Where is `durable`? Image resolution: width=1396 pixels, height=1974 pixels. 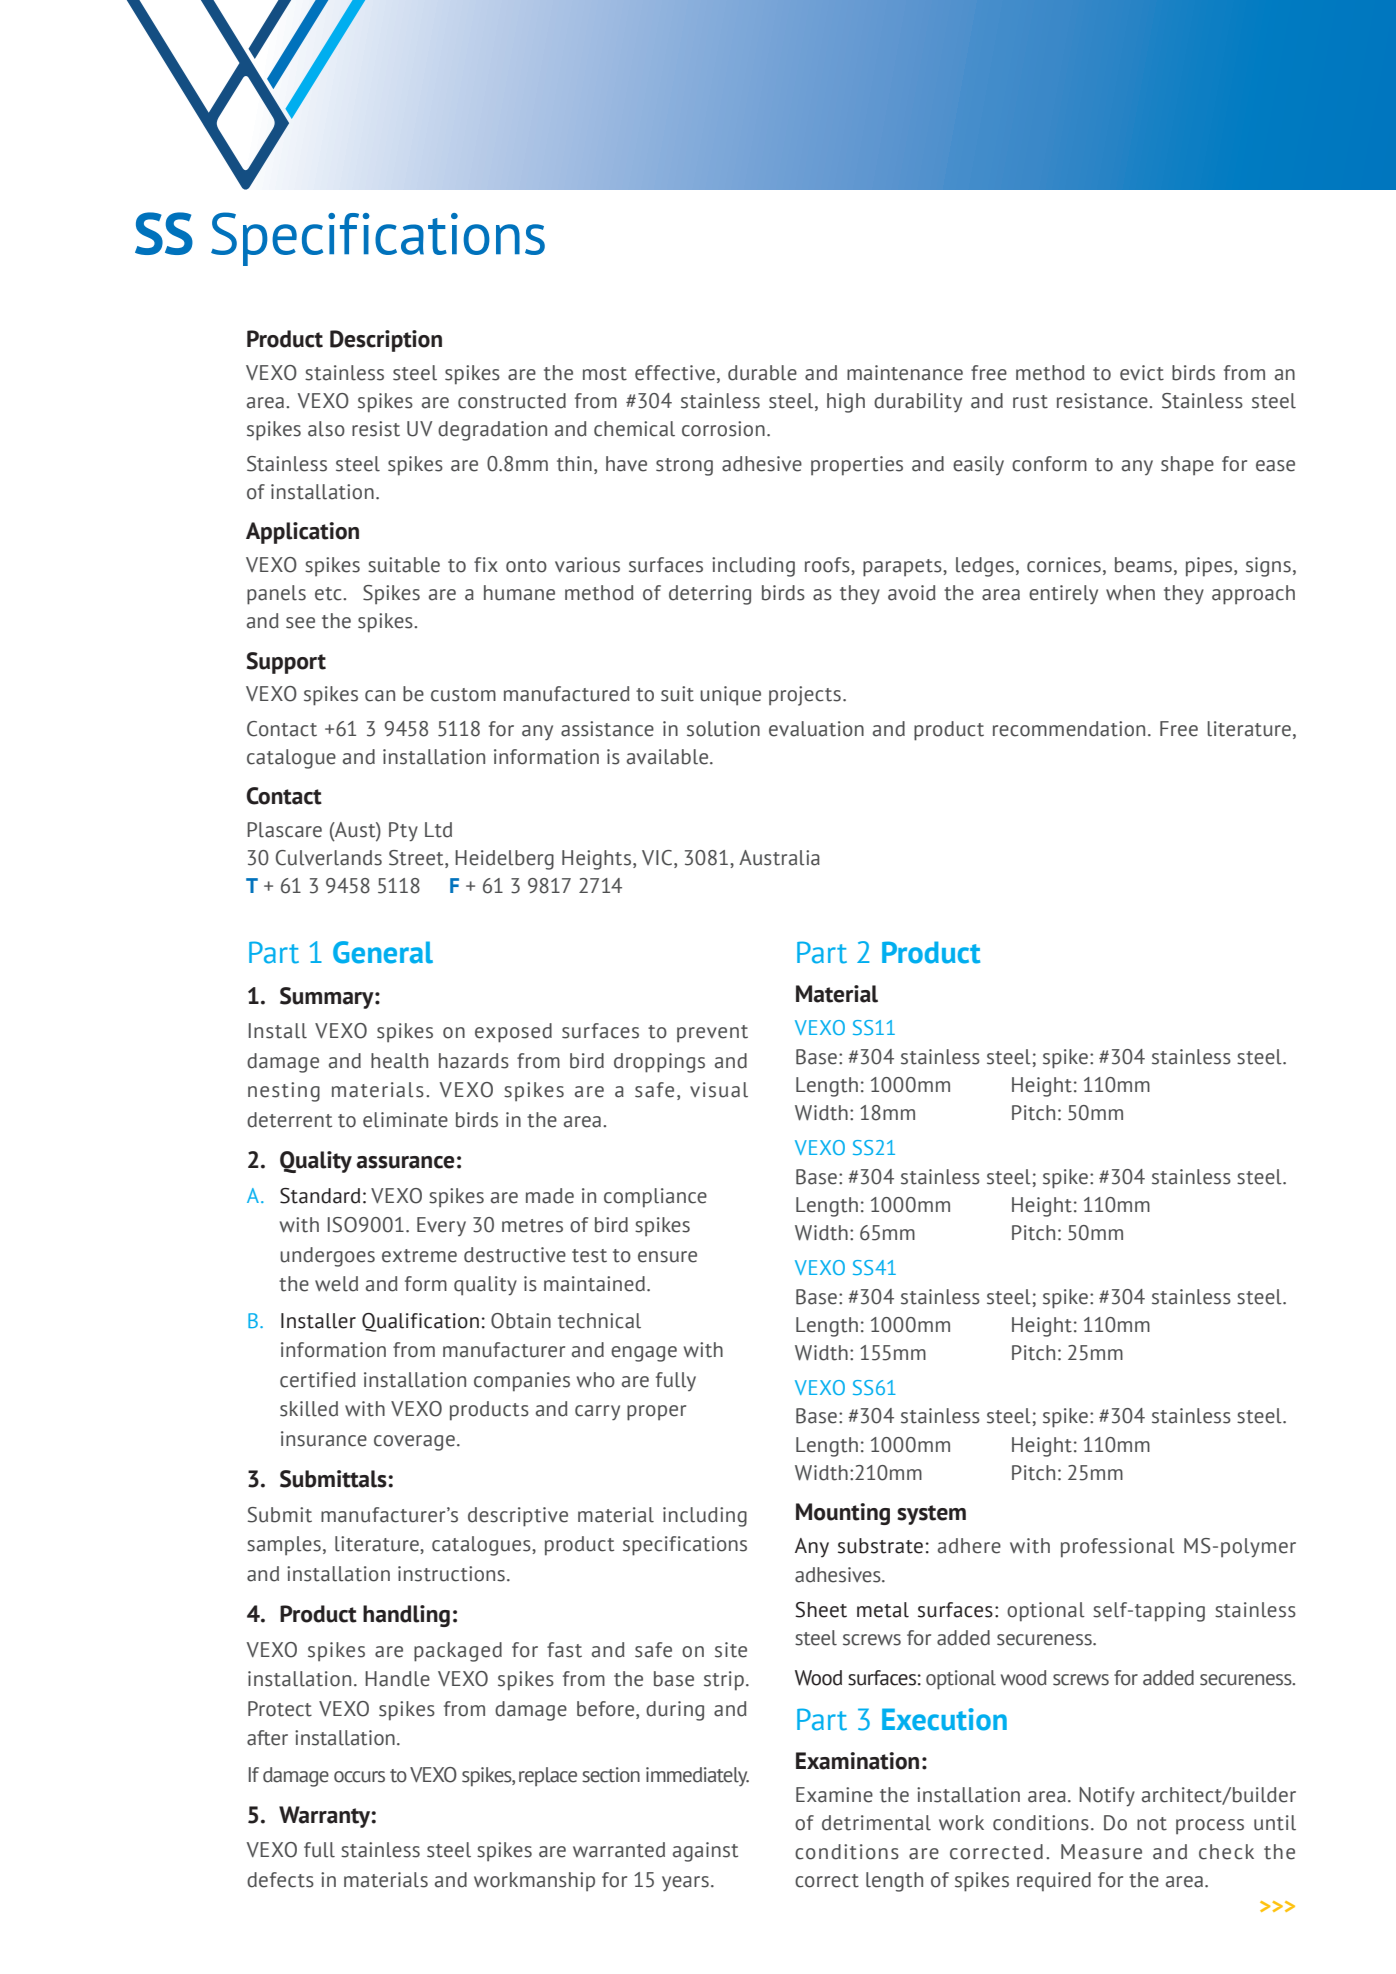 durable is located at coordinates (762, 373).
